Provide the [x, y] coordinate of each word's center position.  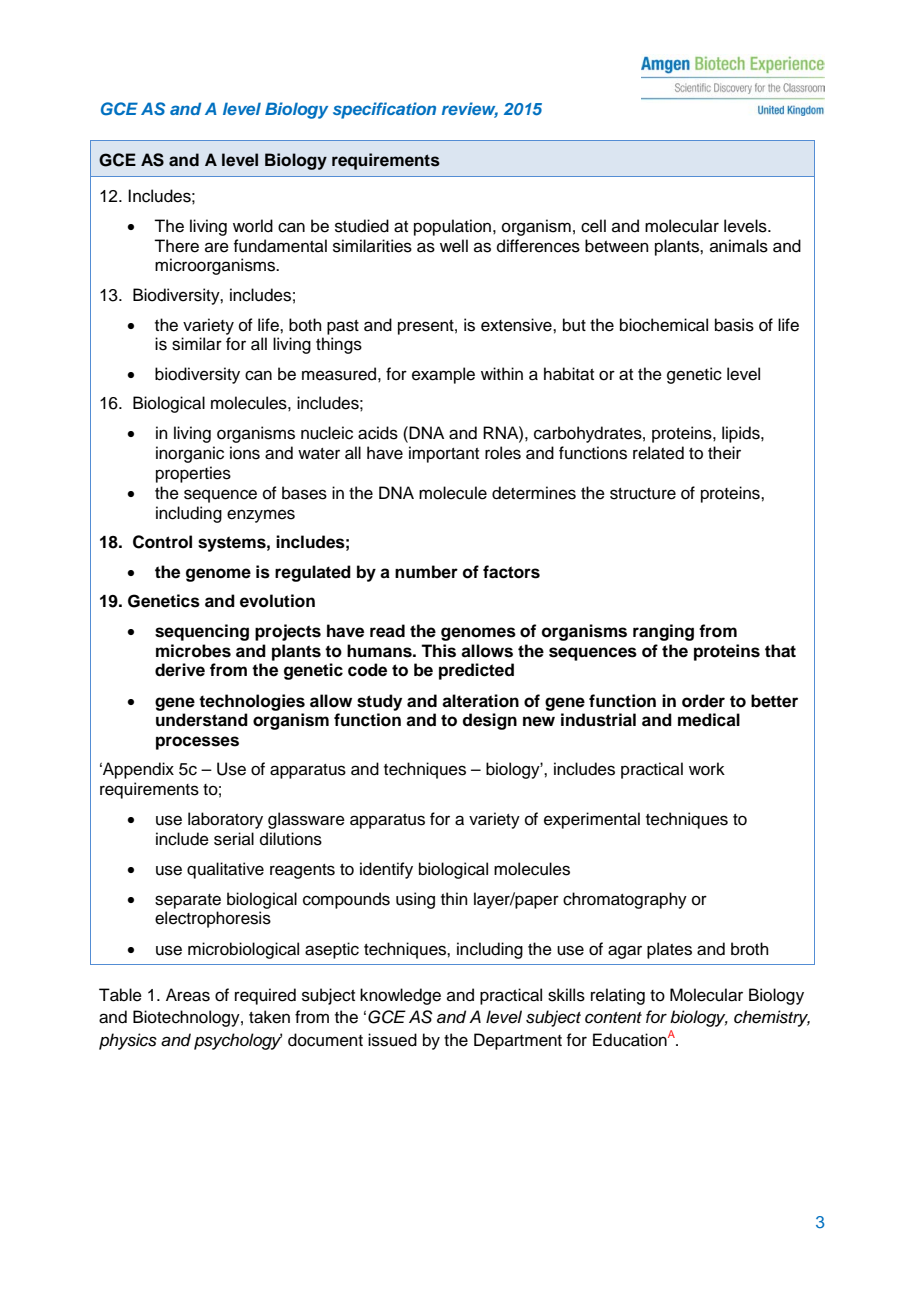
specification [384, 110]
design [489, 721]
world [253, 226]
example [443, 375]
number [426, 572]
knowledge [400, 996]
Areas [188, 995]
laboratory [225, 820]
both [305, 325]
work [707, 769]
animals [739, 246]
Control [162, 542]
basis [734, 325]
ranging [663, 632]
